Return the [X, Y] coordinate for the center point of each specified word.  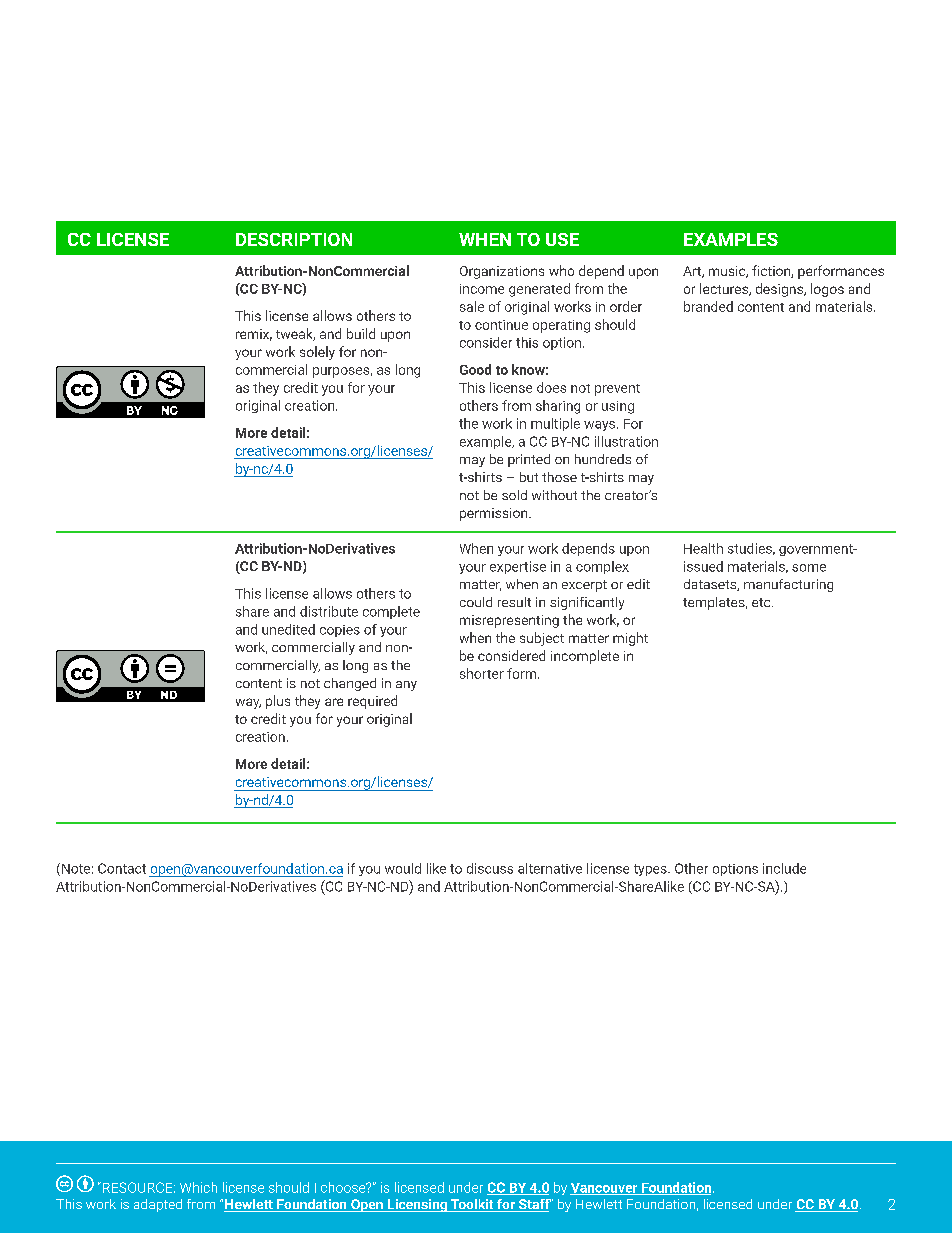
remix [254, 335]
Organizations [502, 272]
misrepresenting [509, 621]
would [403, 868]
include [784, 868]
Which [198, 1187]
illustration [626, 441]
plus [278, 702]
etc [762, 602]
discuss [490, 868]
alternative [550, 868]
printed [529, 460]
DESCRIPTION [294, 239]
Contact [122, 868]
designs [780, 290]
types [651, 870]
